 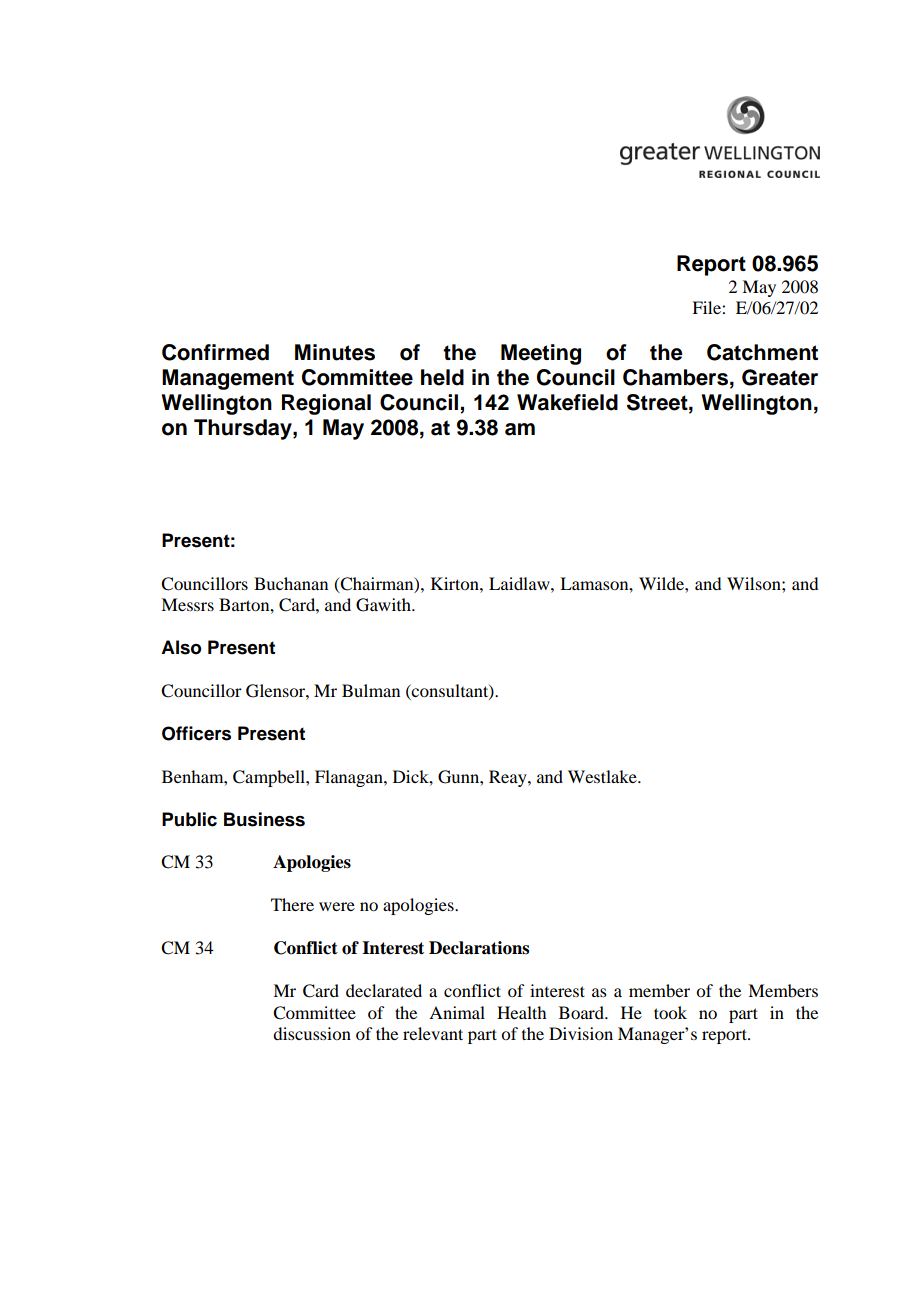 I want to click on Management, so click(x=228, y=379).
